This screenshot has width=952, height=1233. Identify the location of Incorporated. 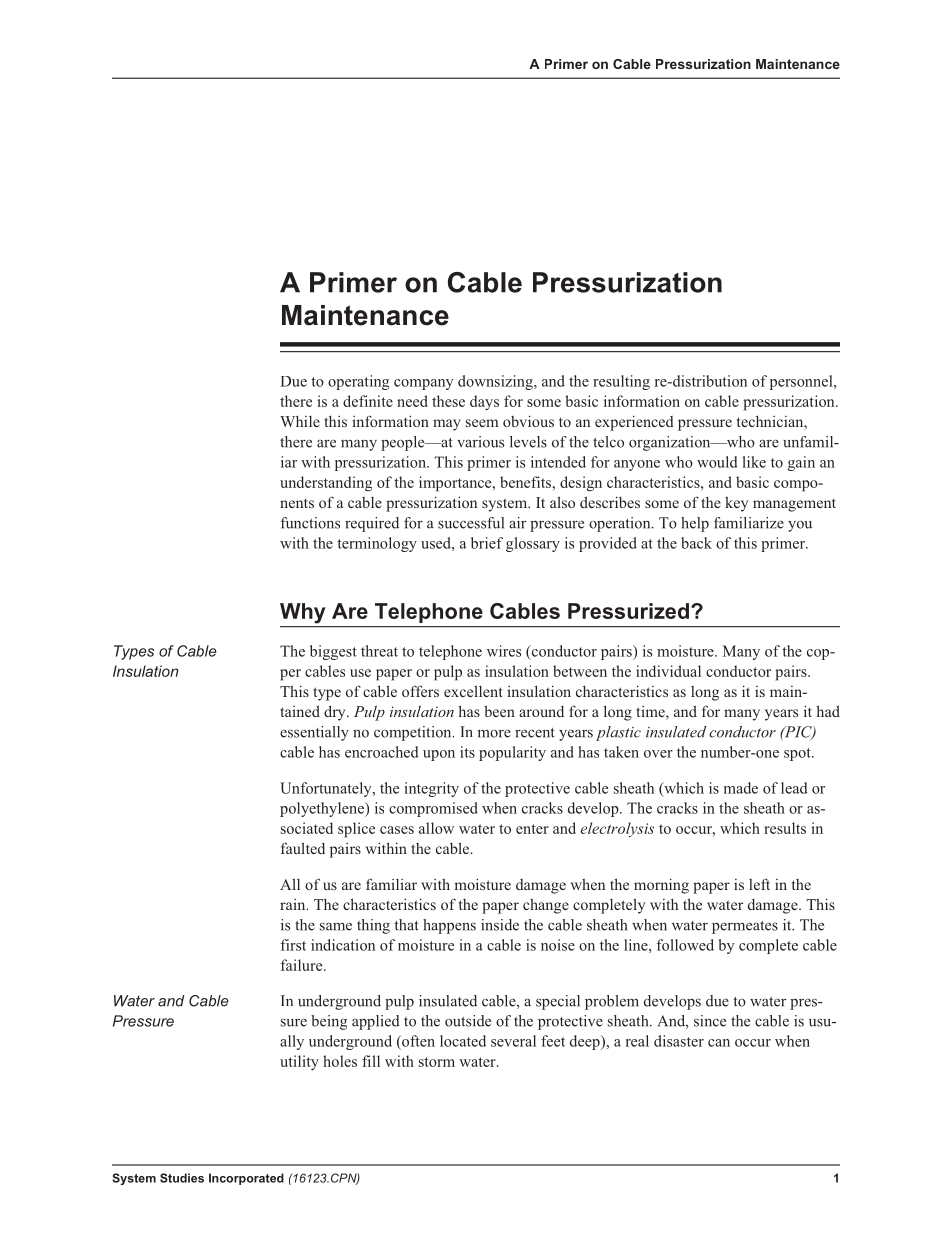
(246, 1179).
